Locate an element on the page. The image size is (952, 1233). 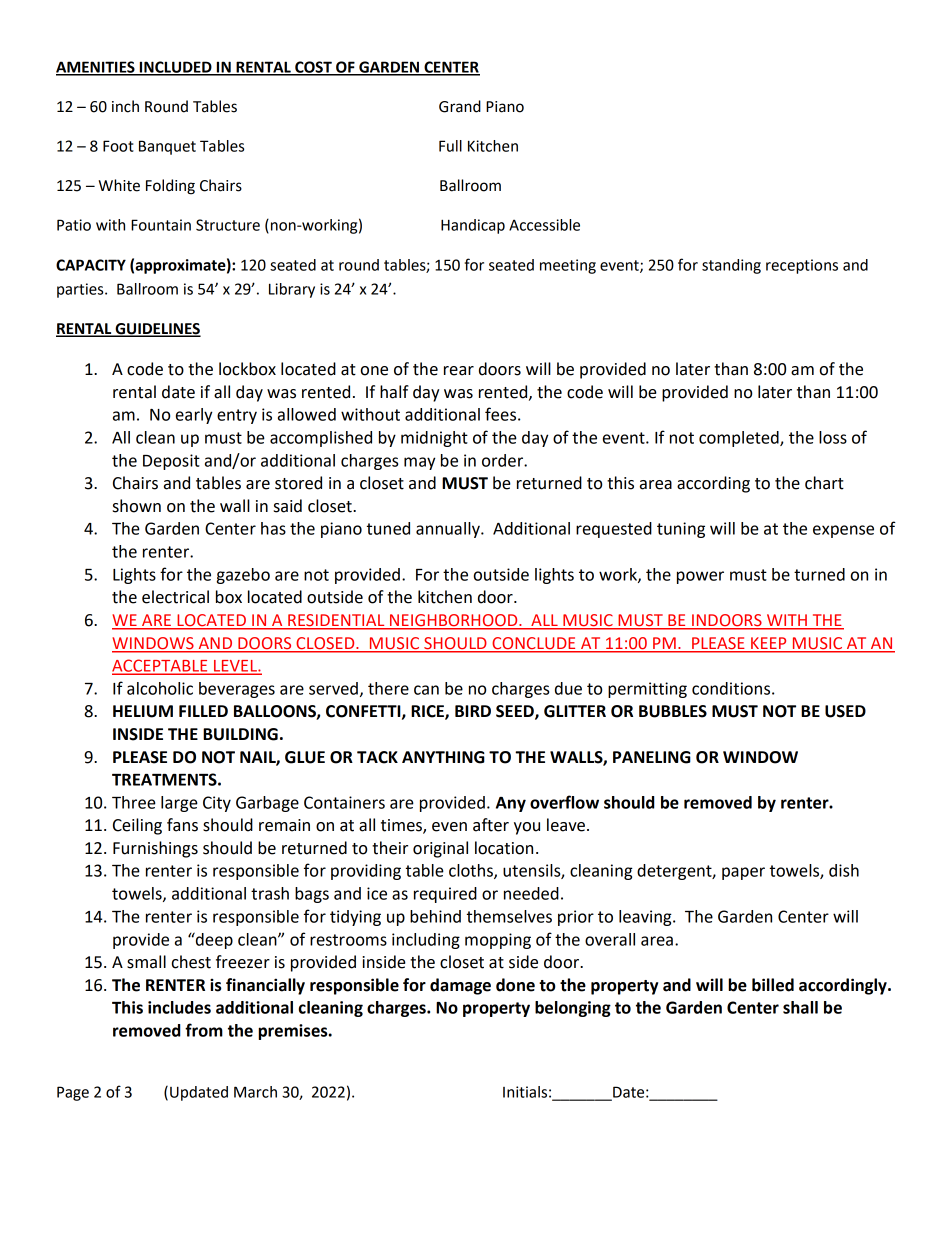
power is located at coordinates (700, 577).
